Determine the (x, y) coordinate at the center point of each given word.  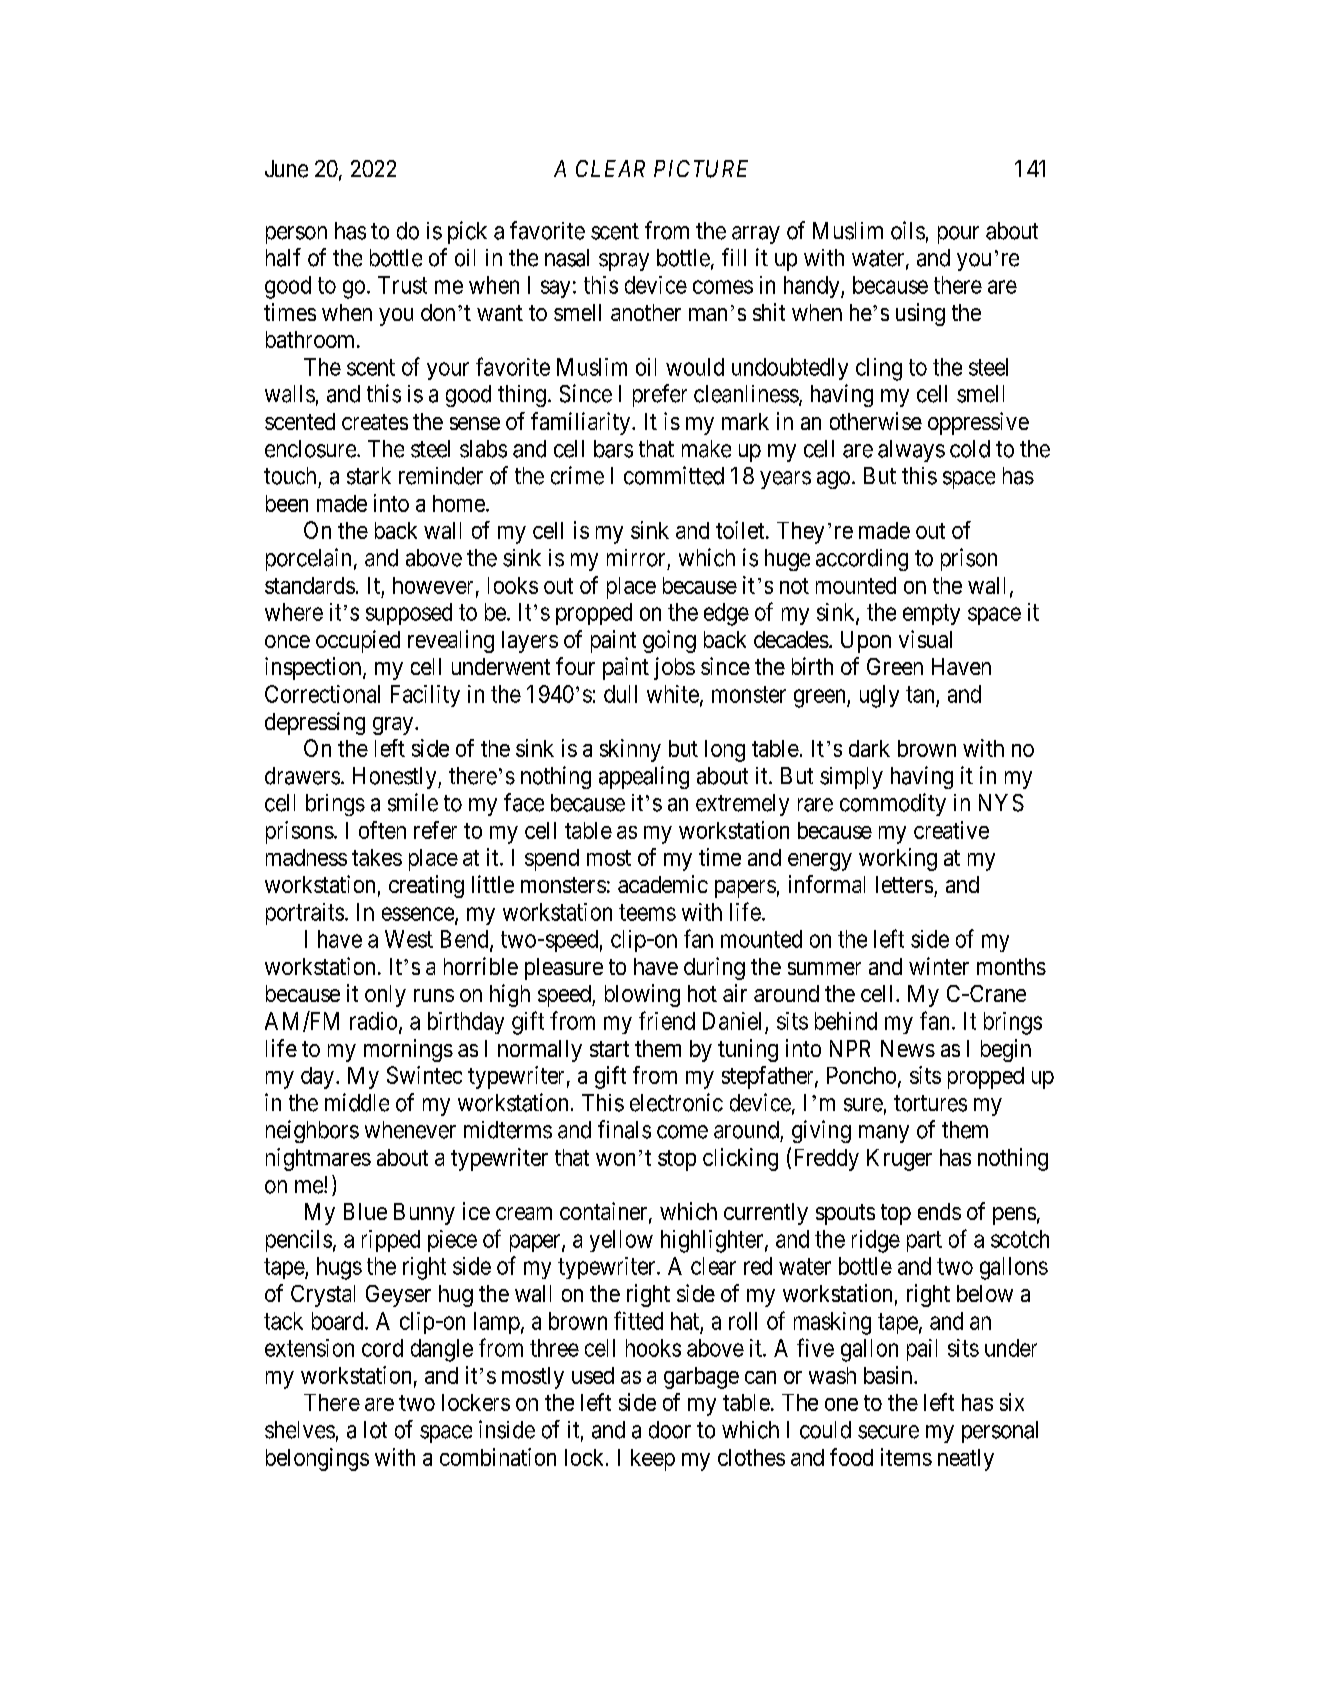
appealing (644, 777)
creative (951, 830)
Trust (402, 285)
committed (674, 475)
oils (908, 230)
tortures (930, 1103)
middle (357, 1102)
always (911, 451)
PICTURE (701, 169)
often (382, 830)
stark (369, 476)
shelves (300, 1430)
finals (624, 1129)
